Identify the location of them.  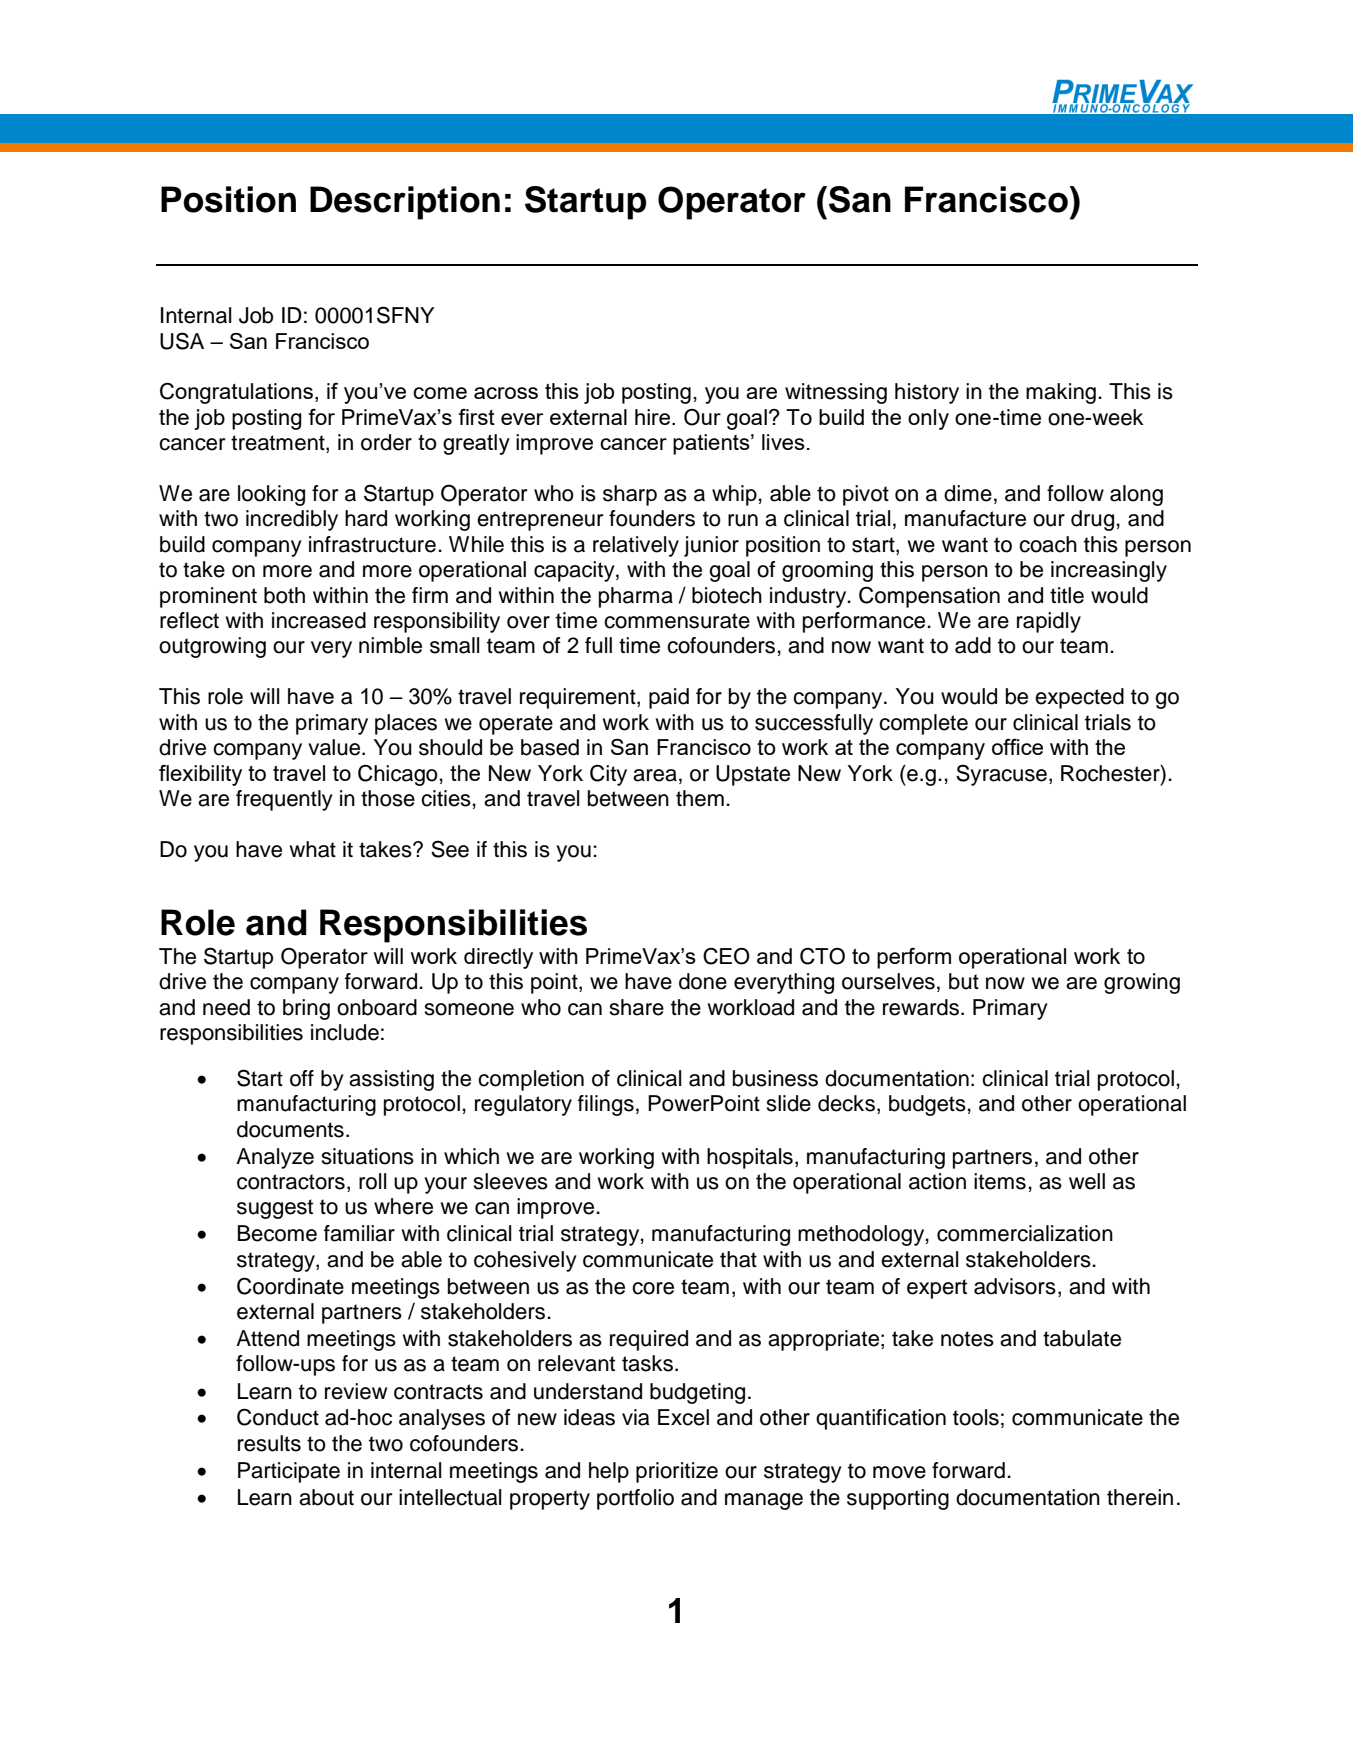
(700, 798).
